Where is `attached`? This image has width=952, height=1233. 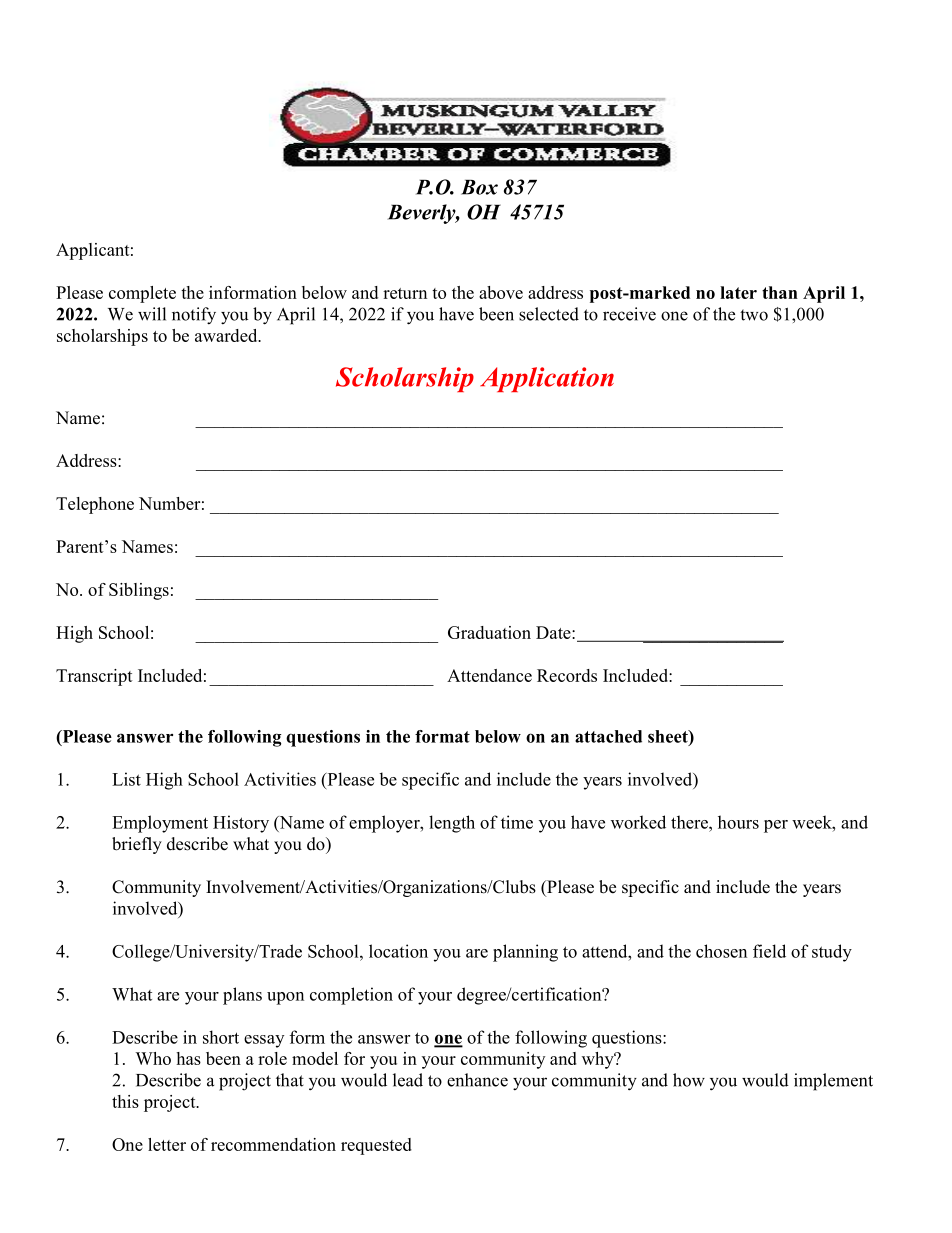
attached is located at coordinates (608, 736).
